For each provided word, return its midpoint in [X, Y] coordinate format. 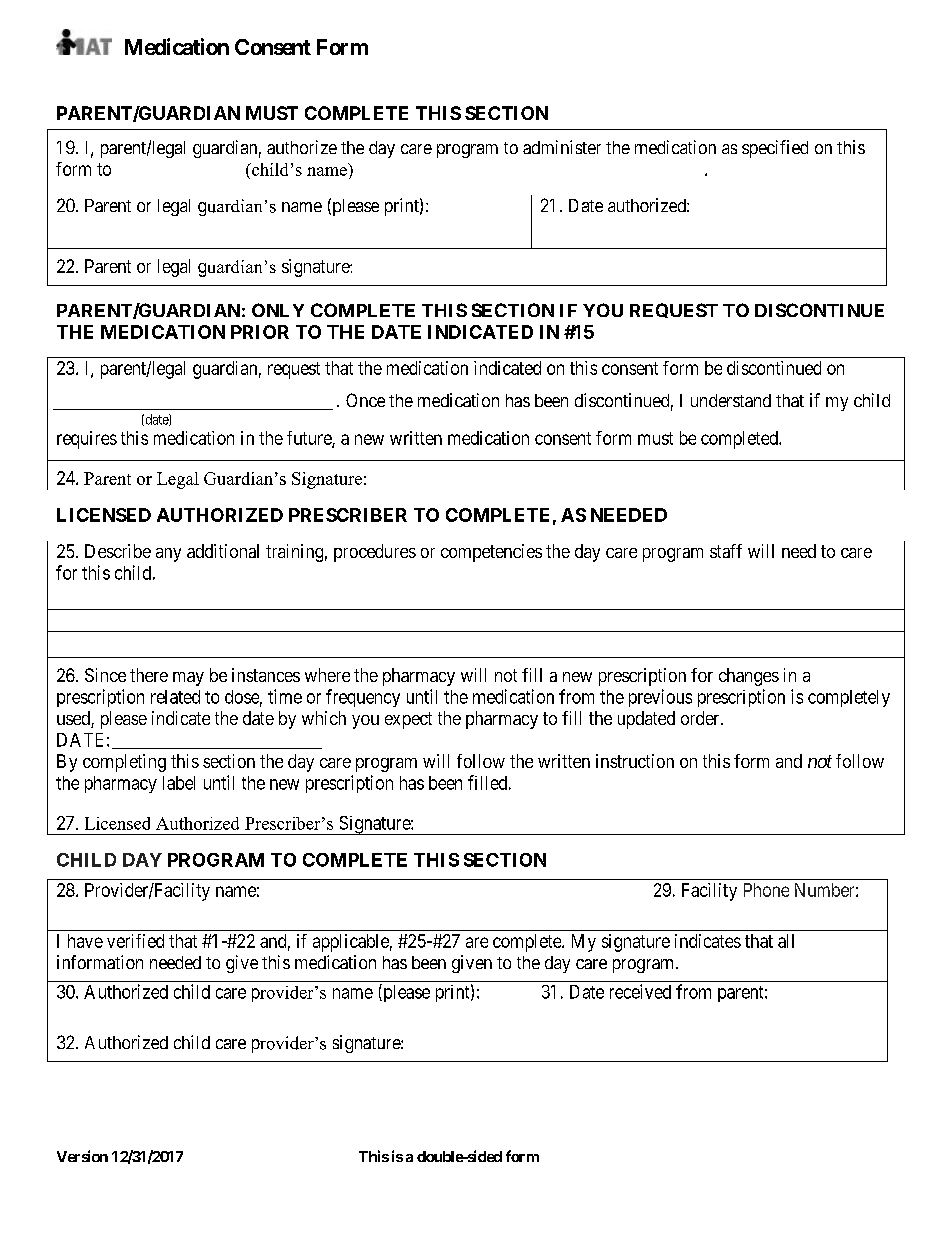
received [640, 991]
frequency [363, 698]
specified [775, 149]
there [149, 675]
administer [562, 147]
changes [749, 677]
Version [82, 1156]
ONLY [278, 310]
